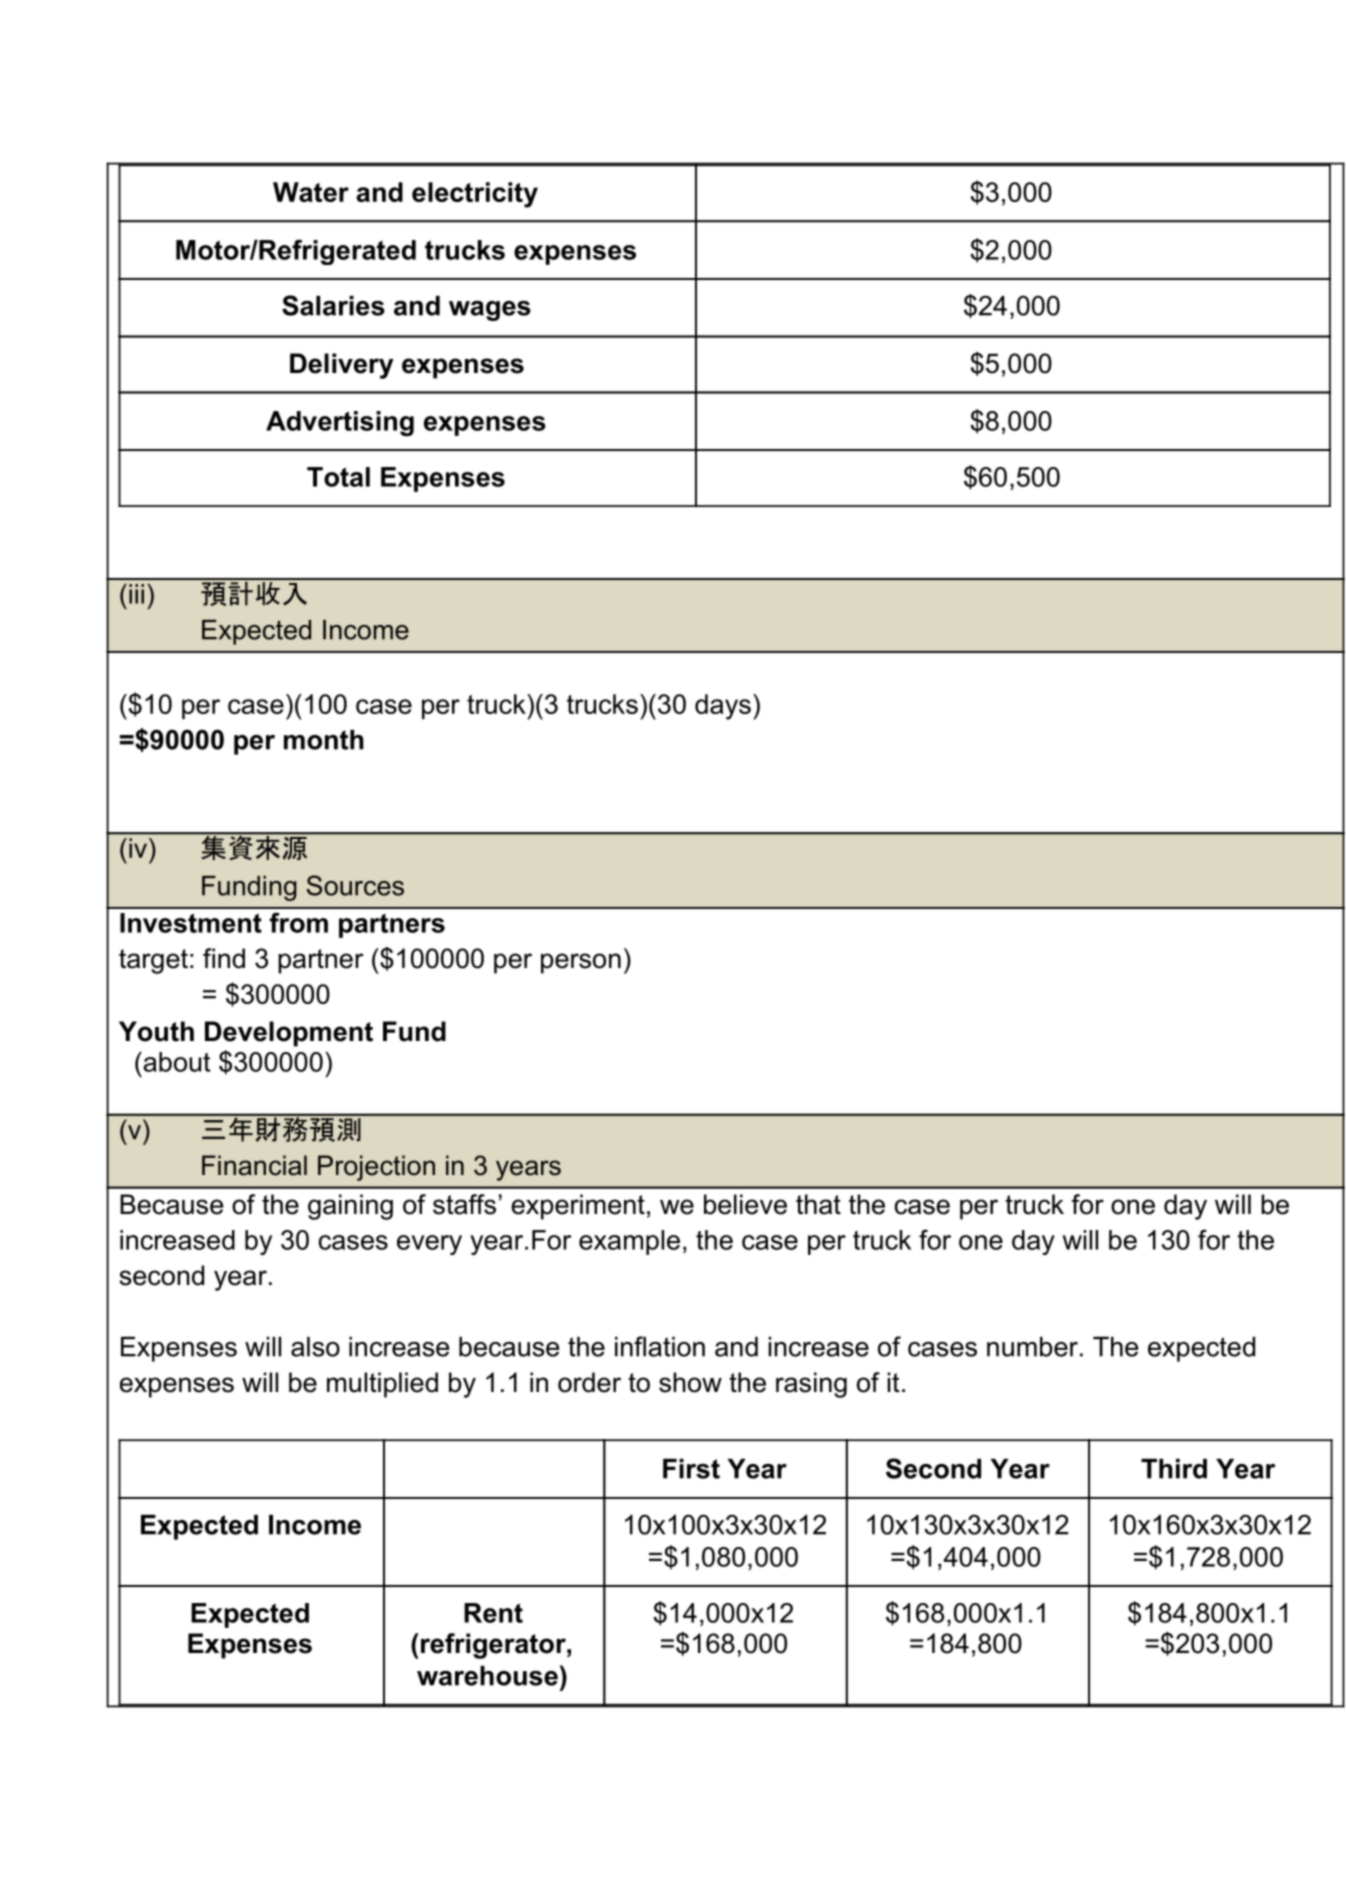 Image resolution: width=1346 pixels, height=1904 pixels. I want to click on from, so click(299, 922).
